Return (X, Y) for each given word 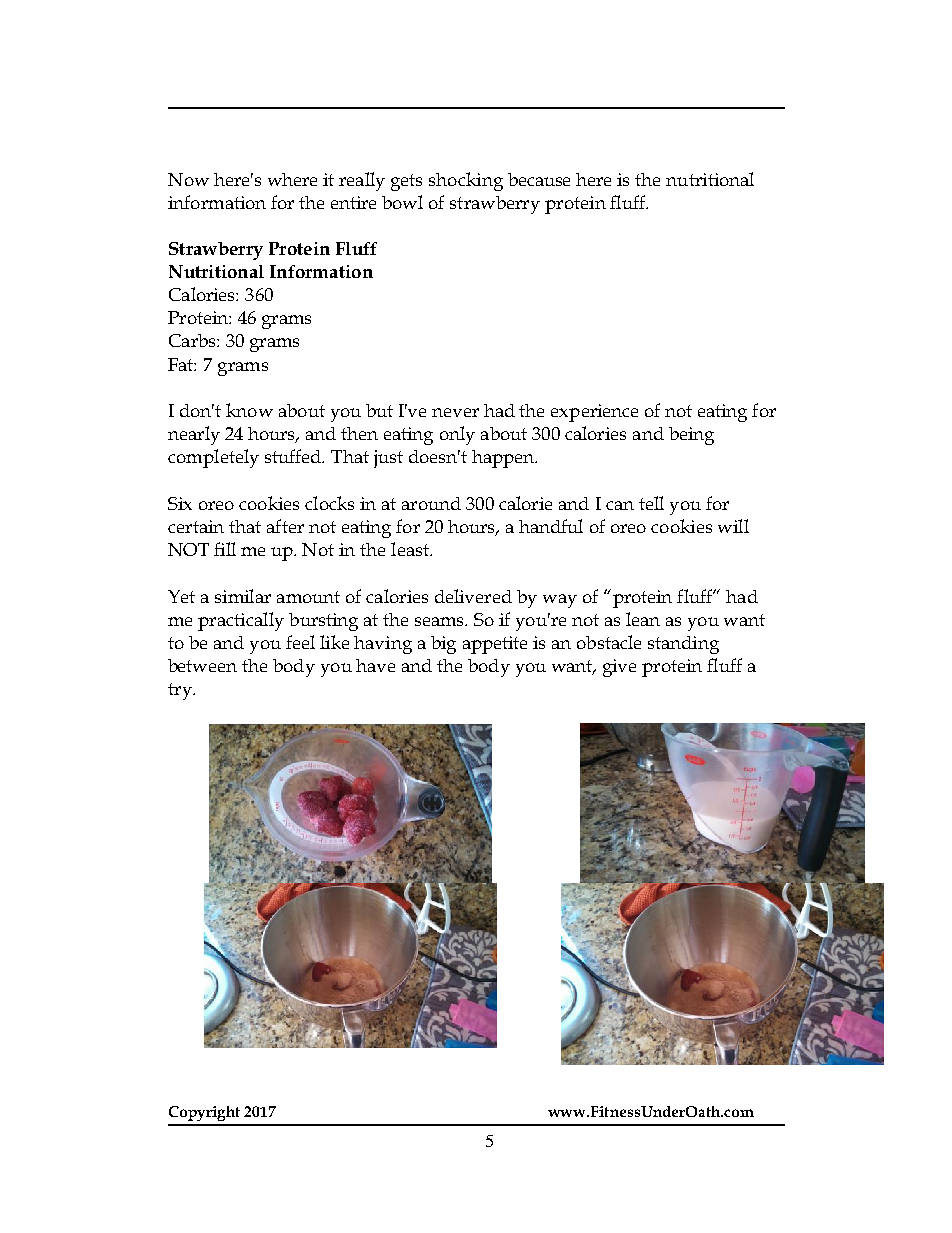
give (619, 668)
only (457, 435)
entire (353, 202)
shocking (466, 181)
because (539, 179)
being (691, 436)
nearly (194, 435)
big (443, 645)
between (202, 665)
